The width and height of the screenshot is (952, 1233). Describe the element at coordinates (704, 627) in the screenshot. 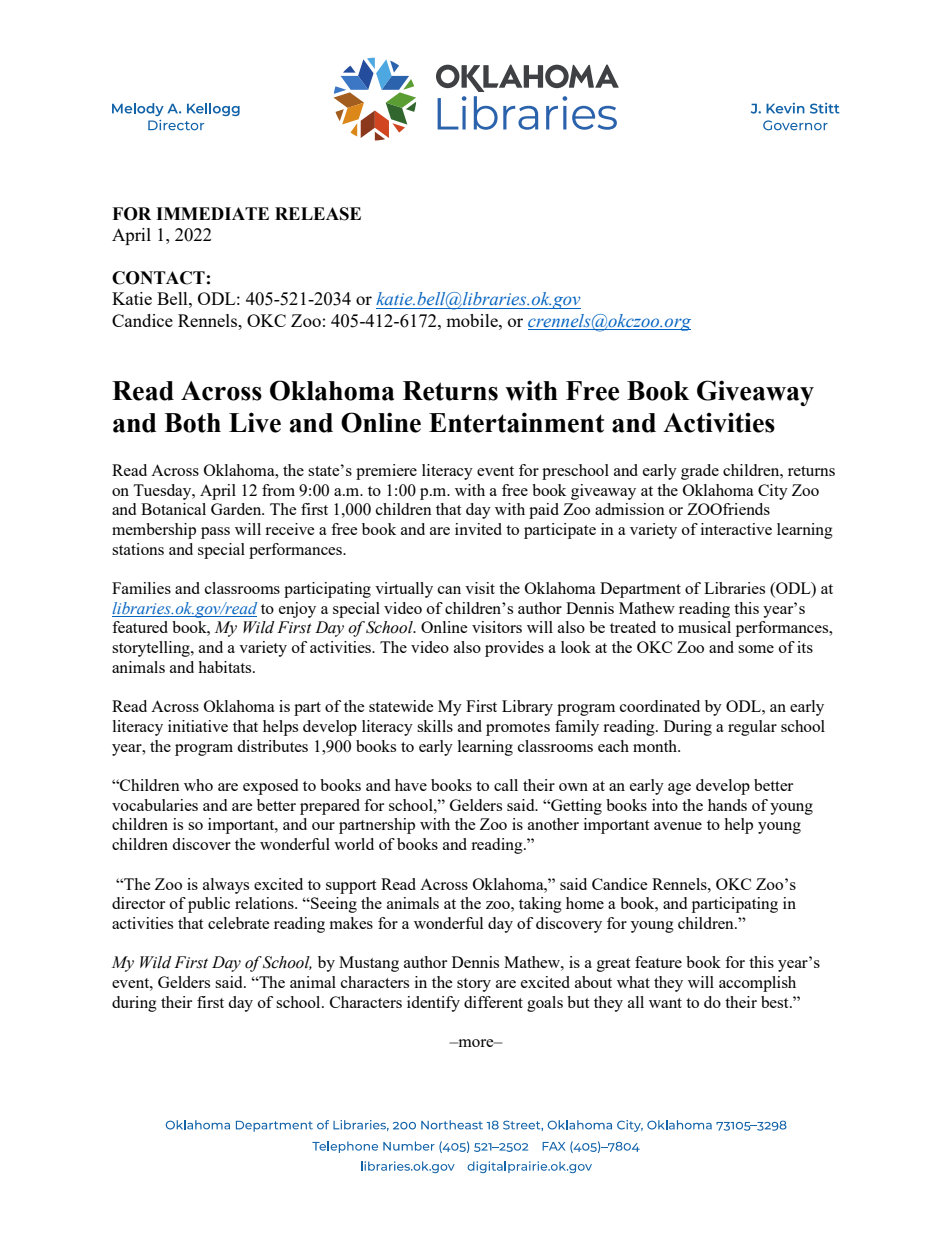

I see `musical` at that location.
